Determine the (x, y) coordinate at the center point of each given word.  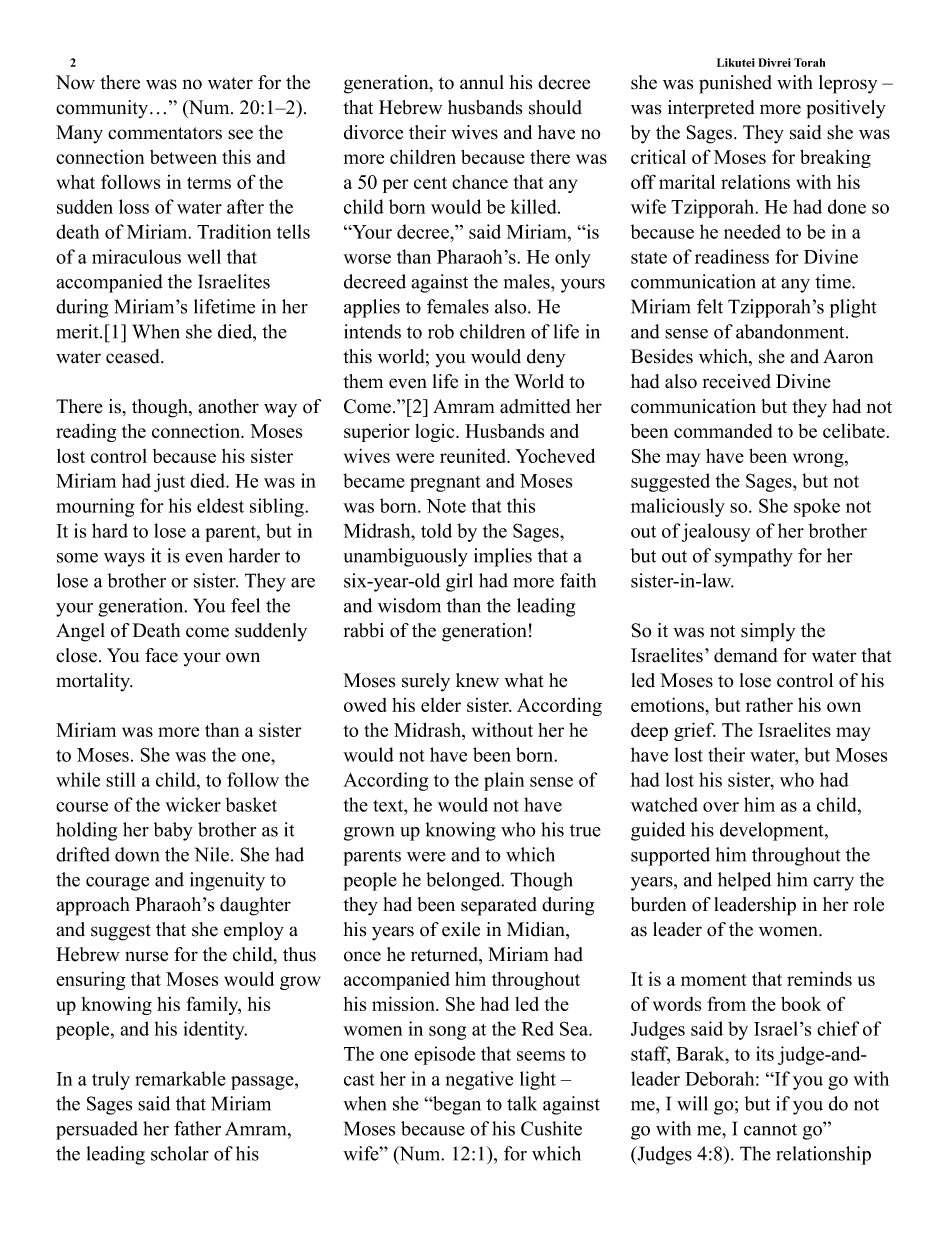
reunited (474, 455)
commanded (723, 430)
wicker (193, 804)
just (169, 482)
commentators (165, 133)
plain (504, 781)
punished (735, 84)
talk (522, 1103)
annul (482, 82)
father (197, 1128)
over (721, 807)
